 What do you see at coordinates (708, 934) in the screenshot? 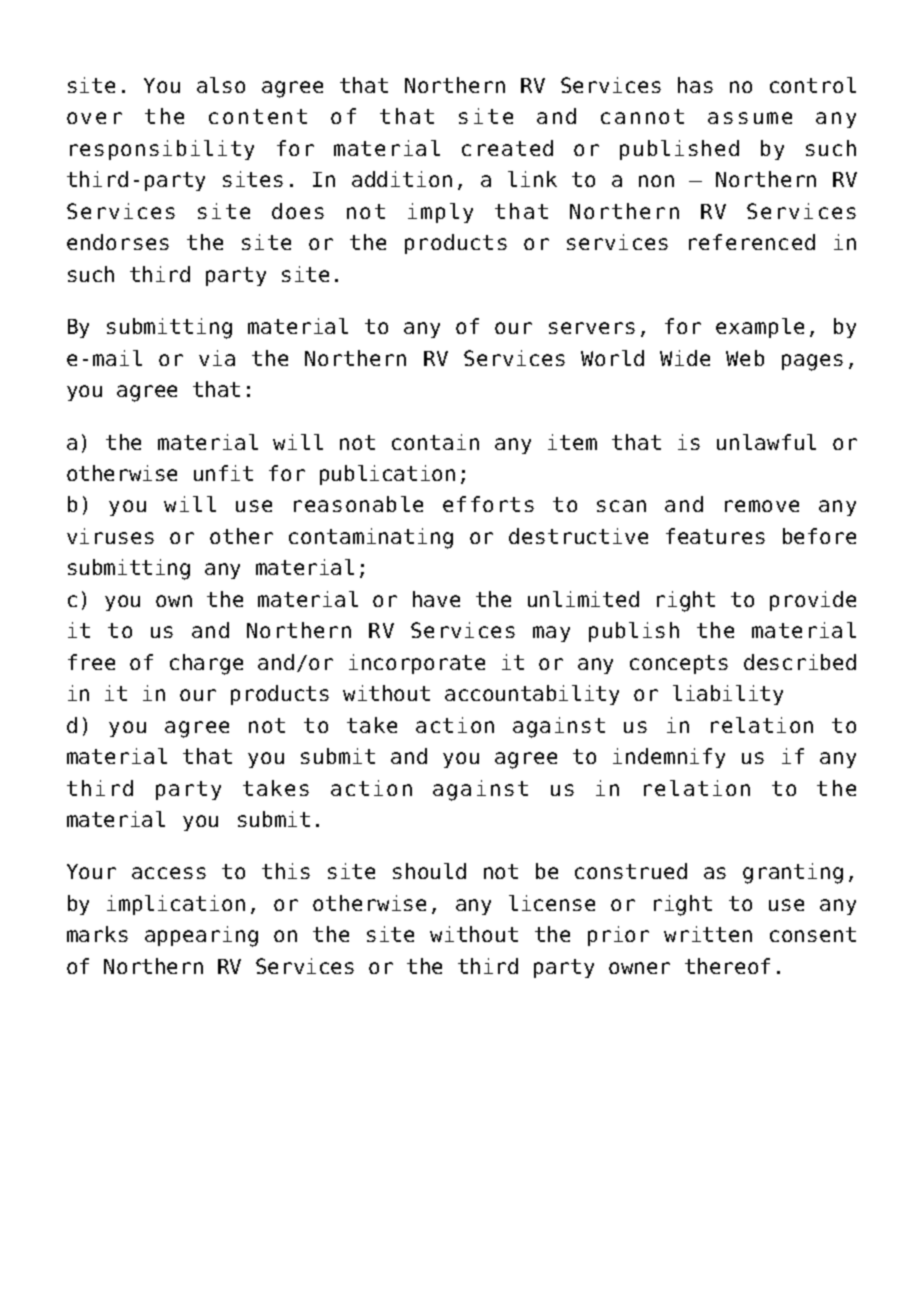
I see `written` at bounding box center [708, 934].
